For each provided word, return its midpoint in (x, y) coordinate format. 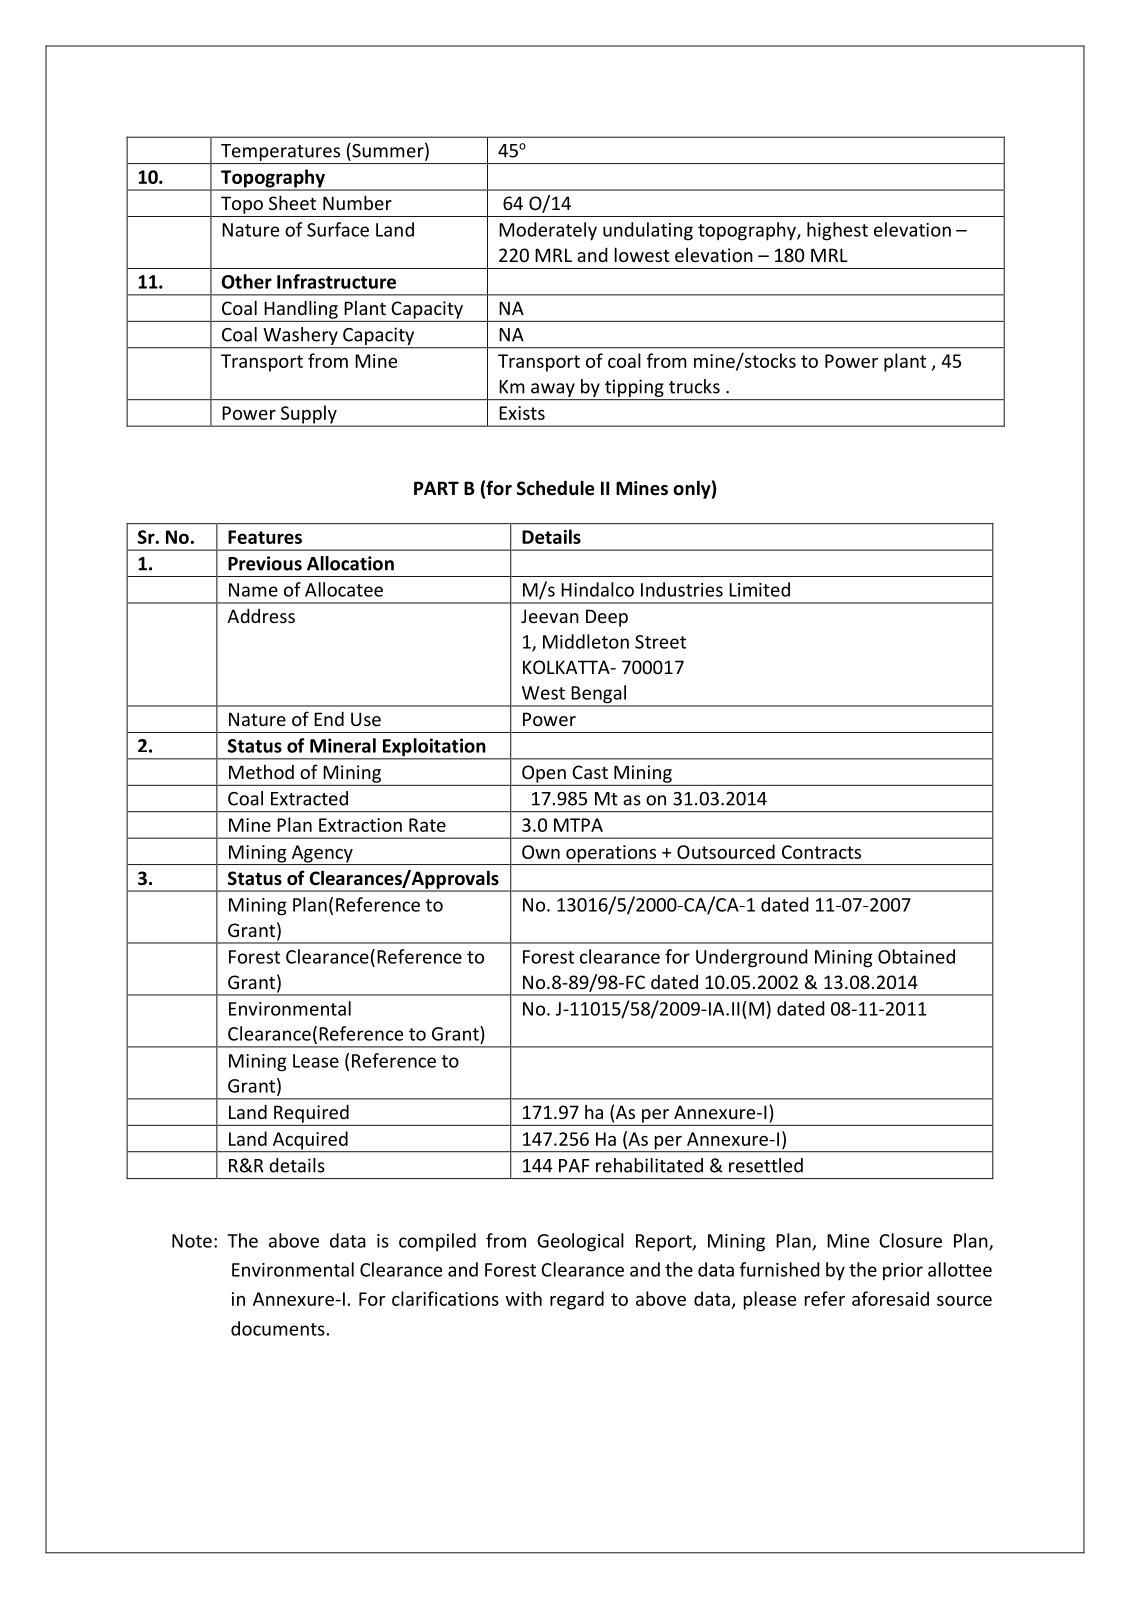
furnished (780, 1269)
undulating (648, 231)
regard (577, 1300)
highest (837, 231)
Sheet (292, 202)
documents (278, 1328)
